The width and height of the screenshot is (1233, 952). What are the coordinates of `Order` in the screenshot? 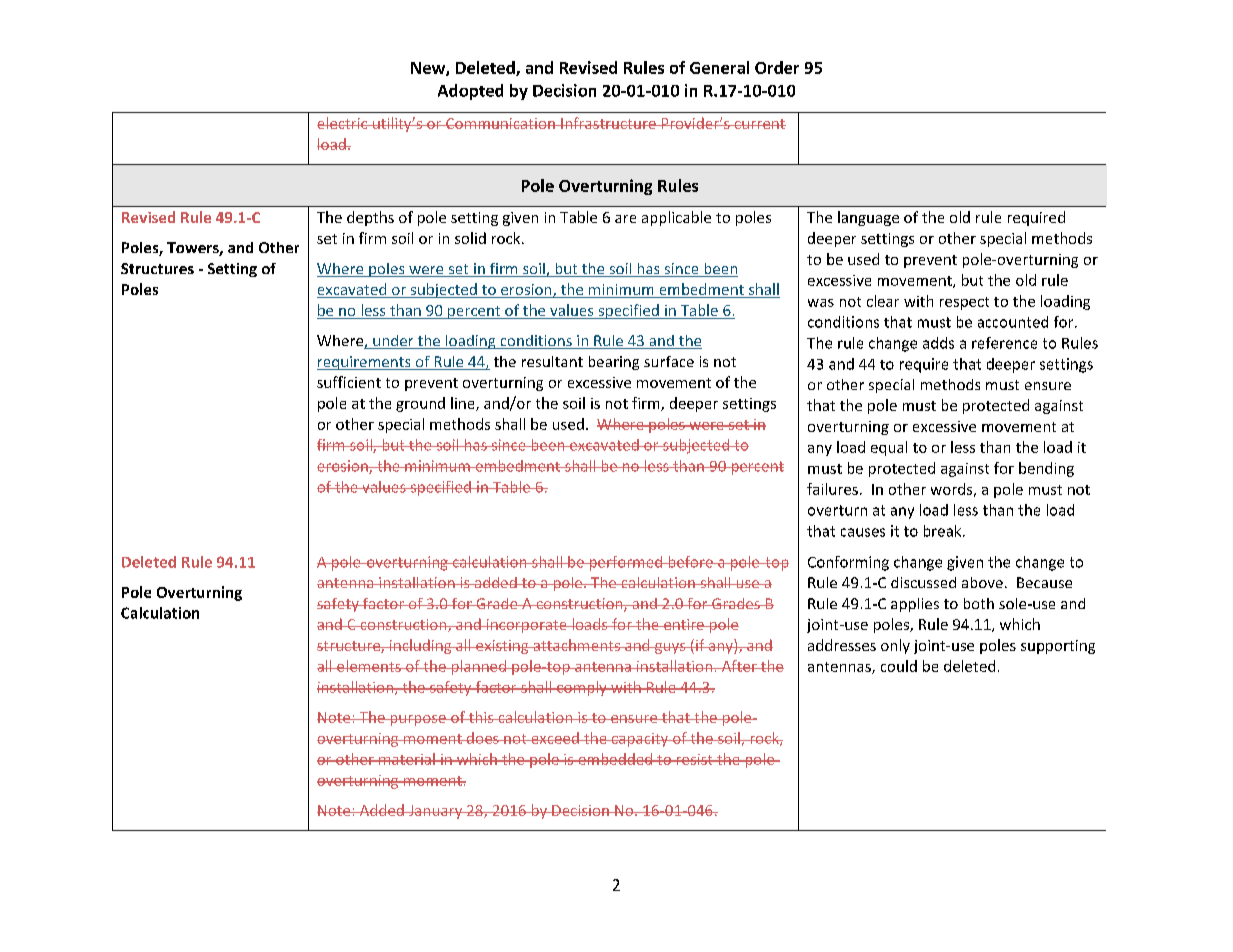 It's located at (777, 67).
